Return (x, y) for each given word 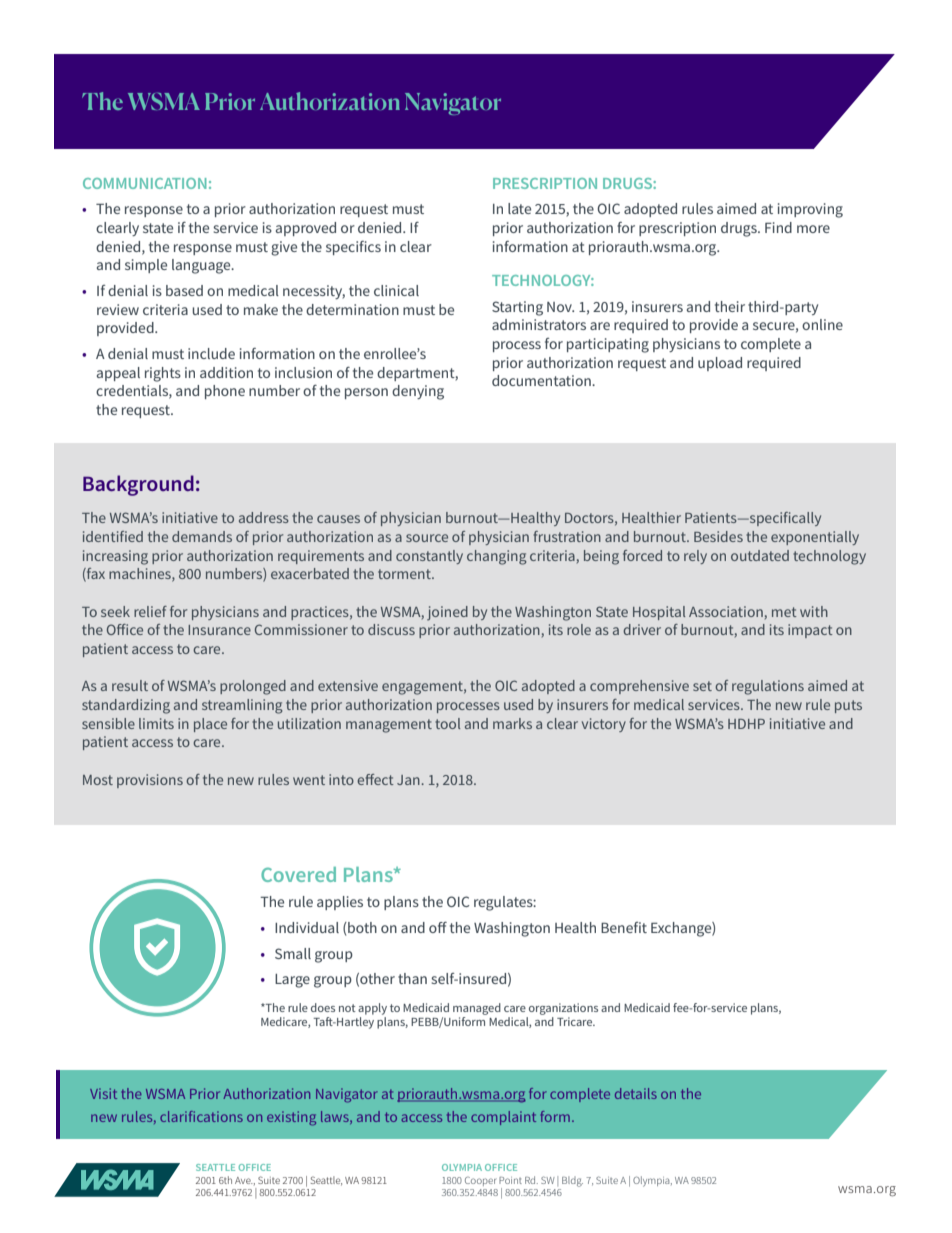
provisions (150, 781)
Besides (718, 536)
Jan (408, 780)
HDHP (746, 724)
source (427, 538)
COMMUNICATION (144, 183)
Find (778, 227)
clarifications (201, 1116)
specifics (353, 248)
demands (202, 536)
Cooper (480, 1181)
